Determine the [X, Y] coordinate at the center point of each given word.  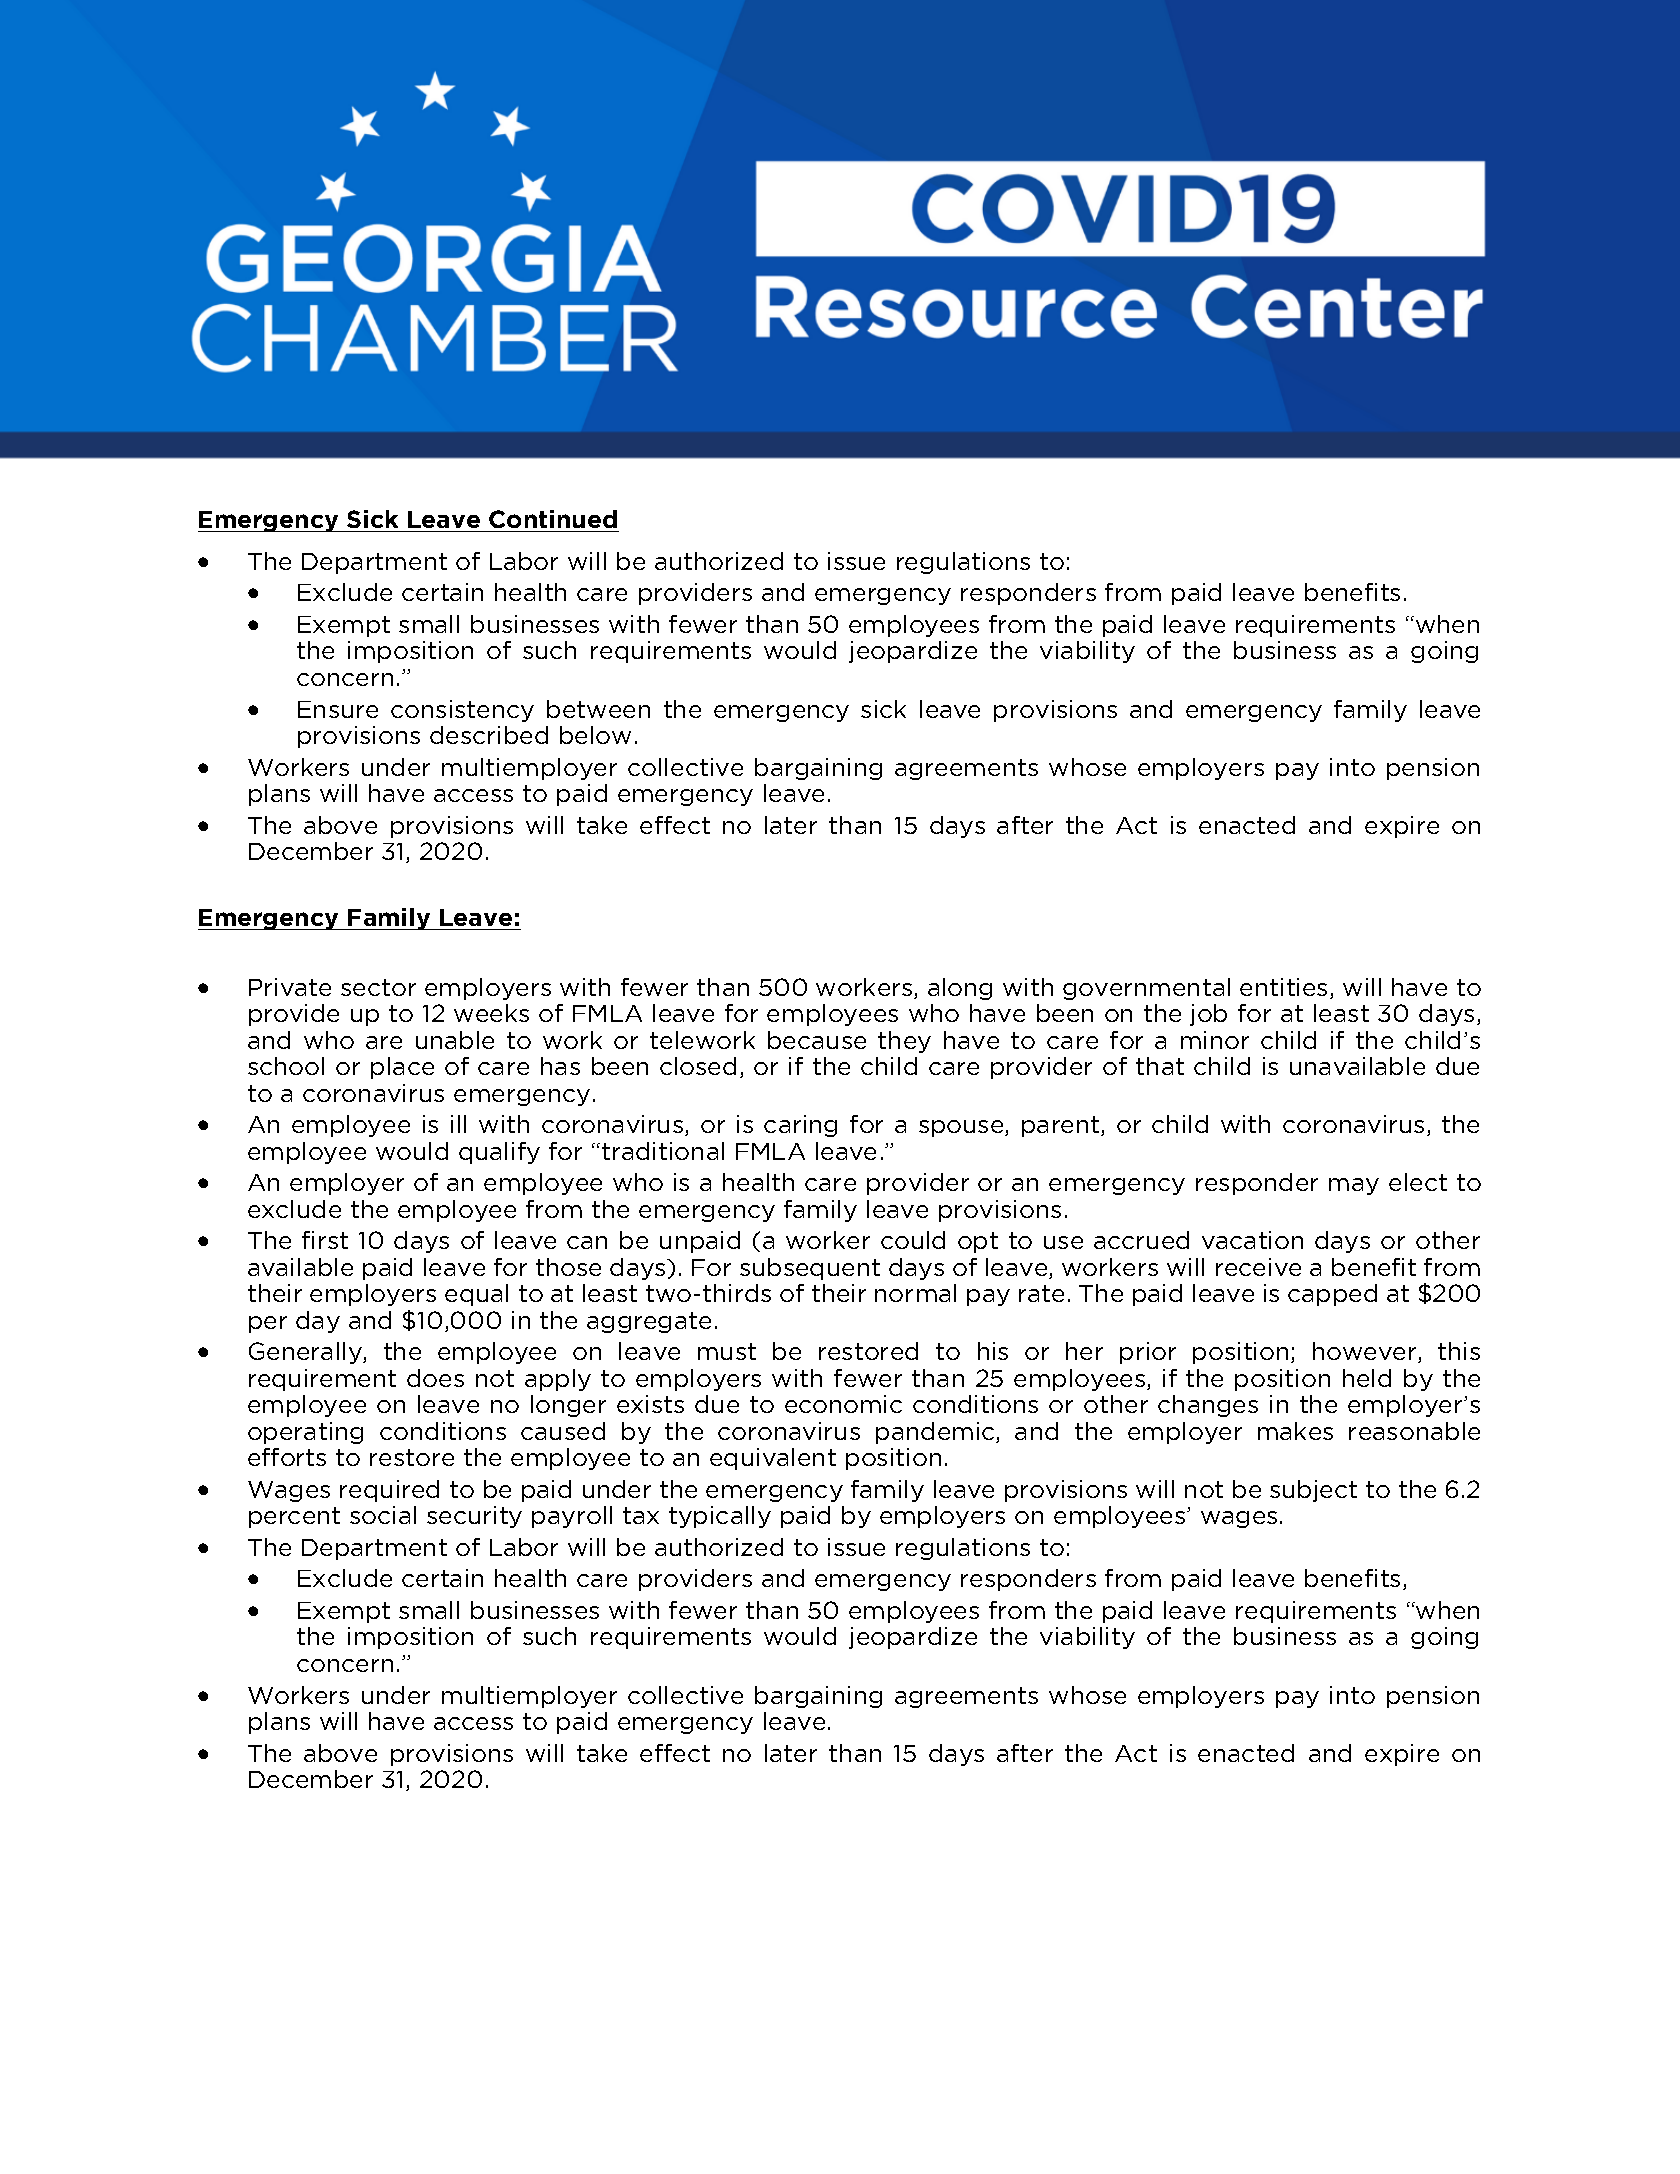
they [904, 1042]
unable [455, 1040]
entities [1283, 987]
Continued [553, 519]
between [598, 709]
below [595, 735]
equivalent [773, 1459]
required [389, 1491]
